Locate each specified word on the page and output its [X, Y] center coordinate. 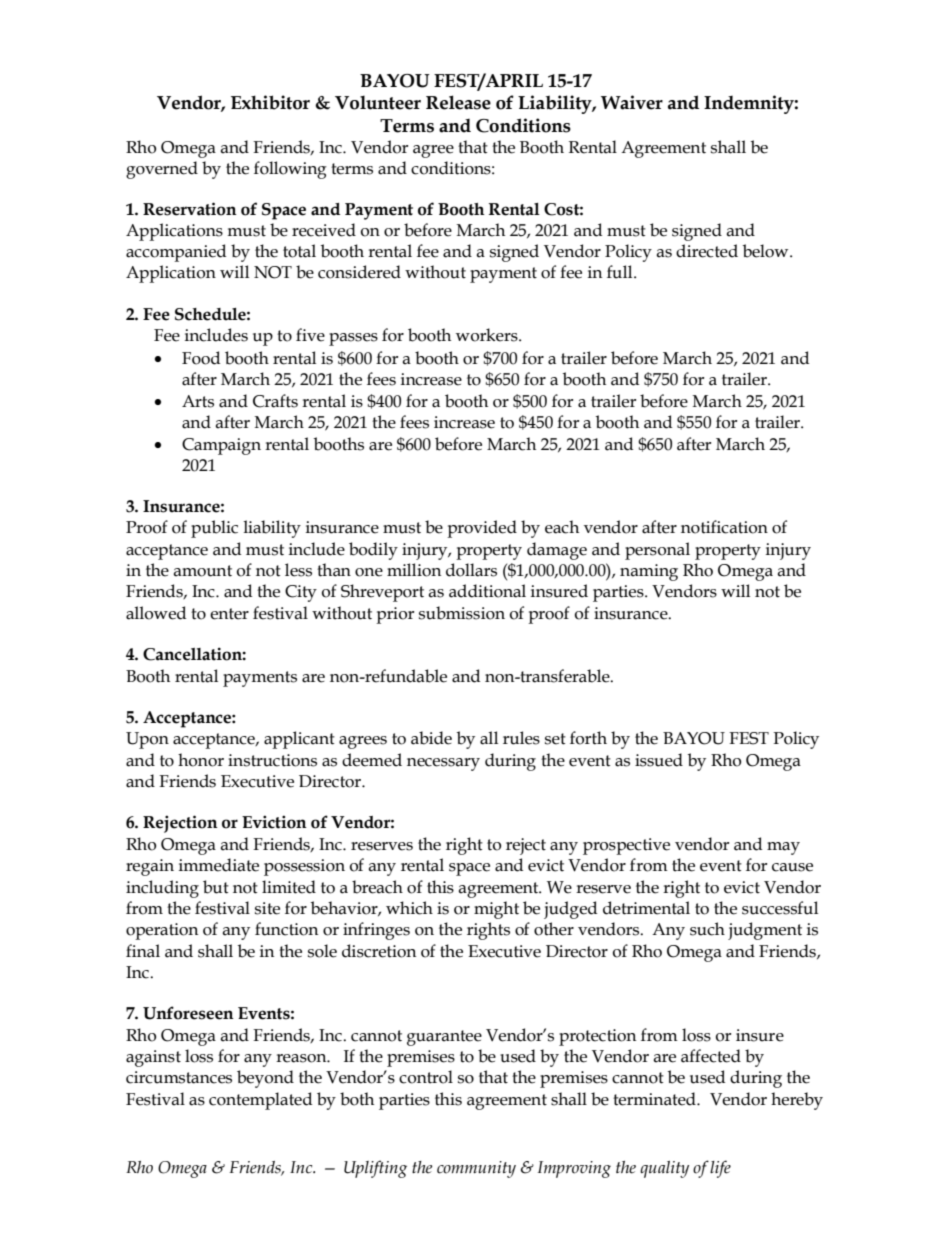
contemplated [260, 1101]
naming [649, 572]
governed [162, 170]
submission [462, 613]
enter [229, 614]
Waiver [632, 102]
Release [458, 102]
